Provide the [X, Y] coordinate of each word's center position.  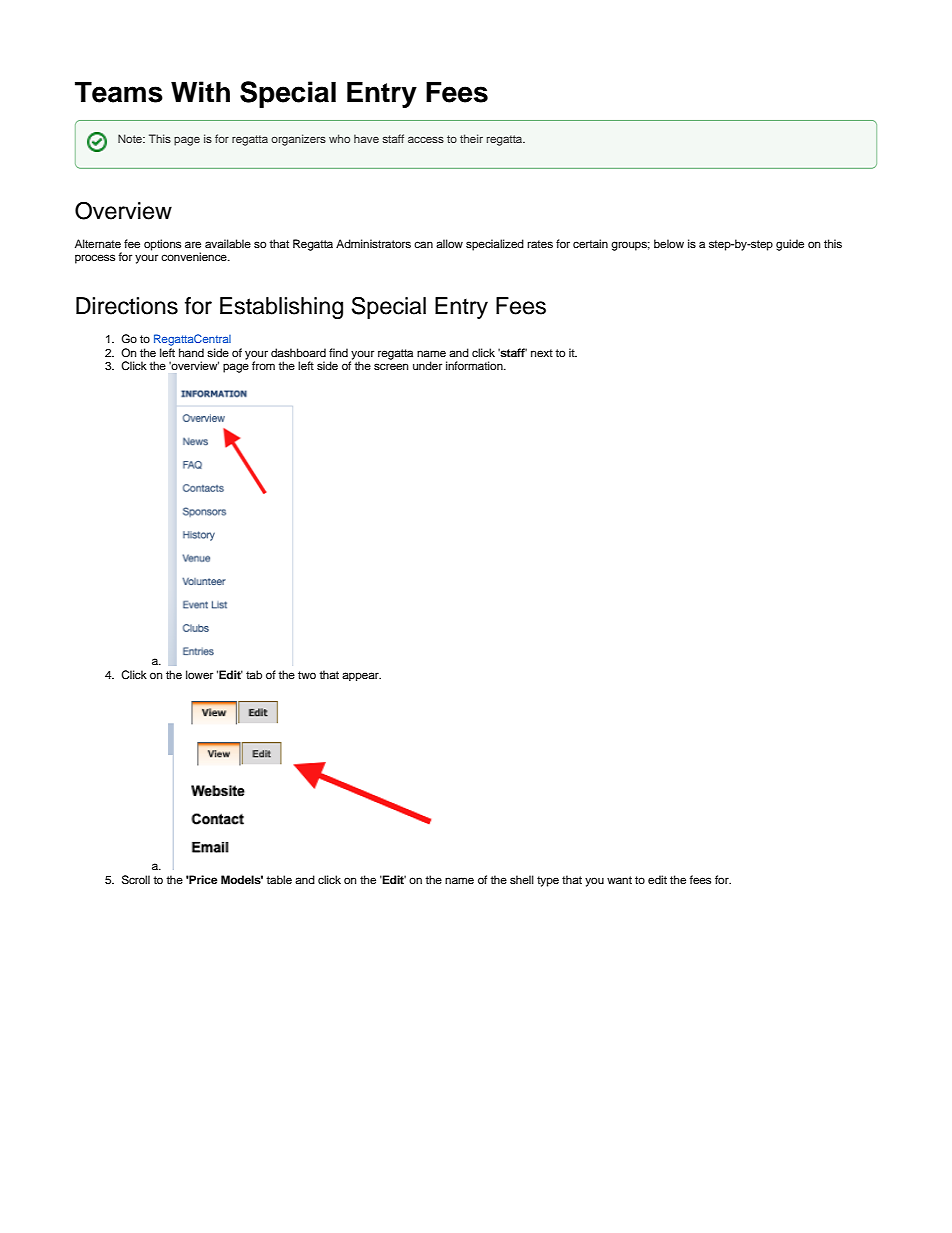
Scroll [136, 880]
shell [522, 879]
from [263, 365]
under [427, 365]
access [426, 139]
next [542, 353]
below [669, 243]
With [200, 91]
